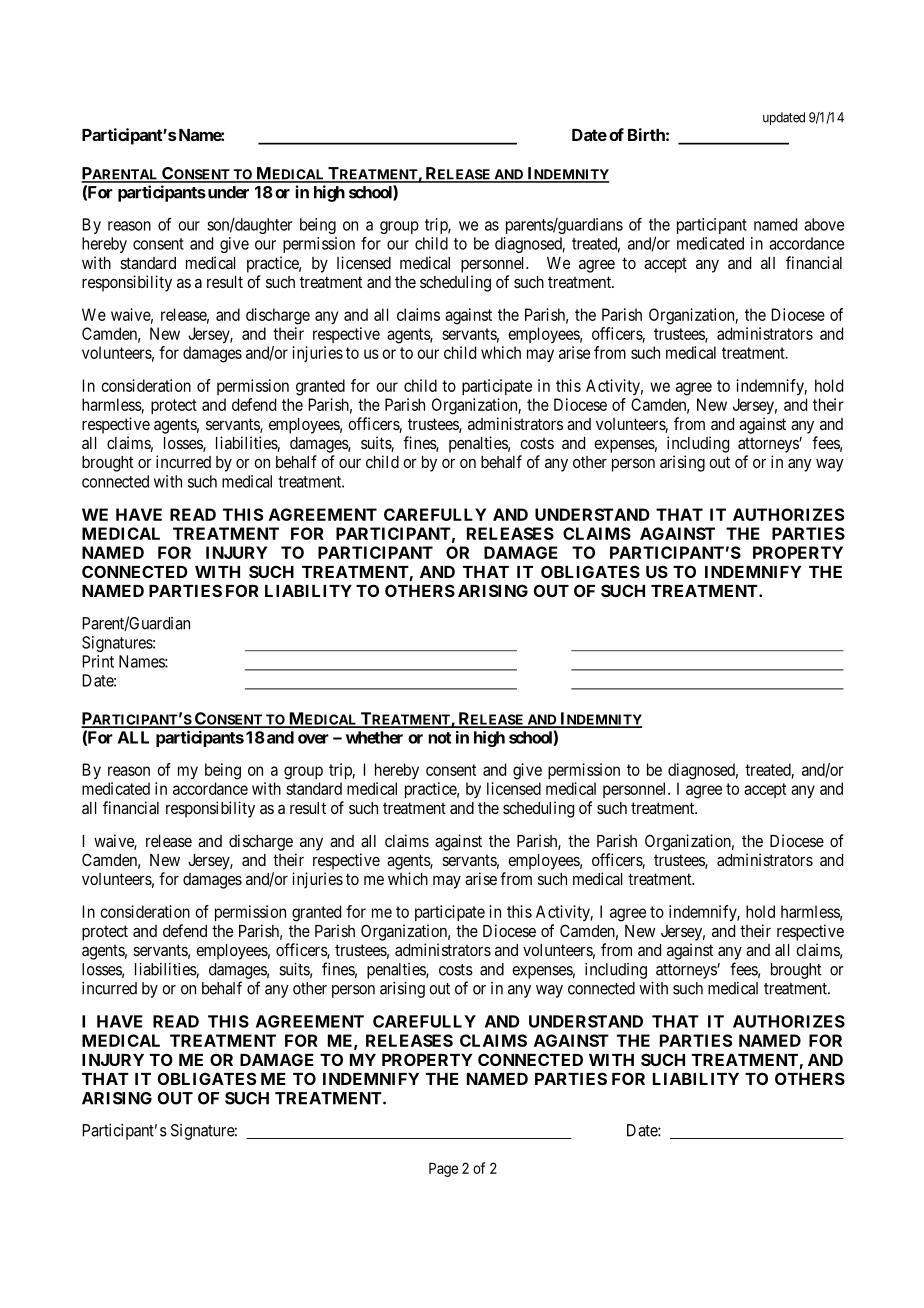 This screenshot has width=924, height=1308. I want to click on over, so click(313, 739).
